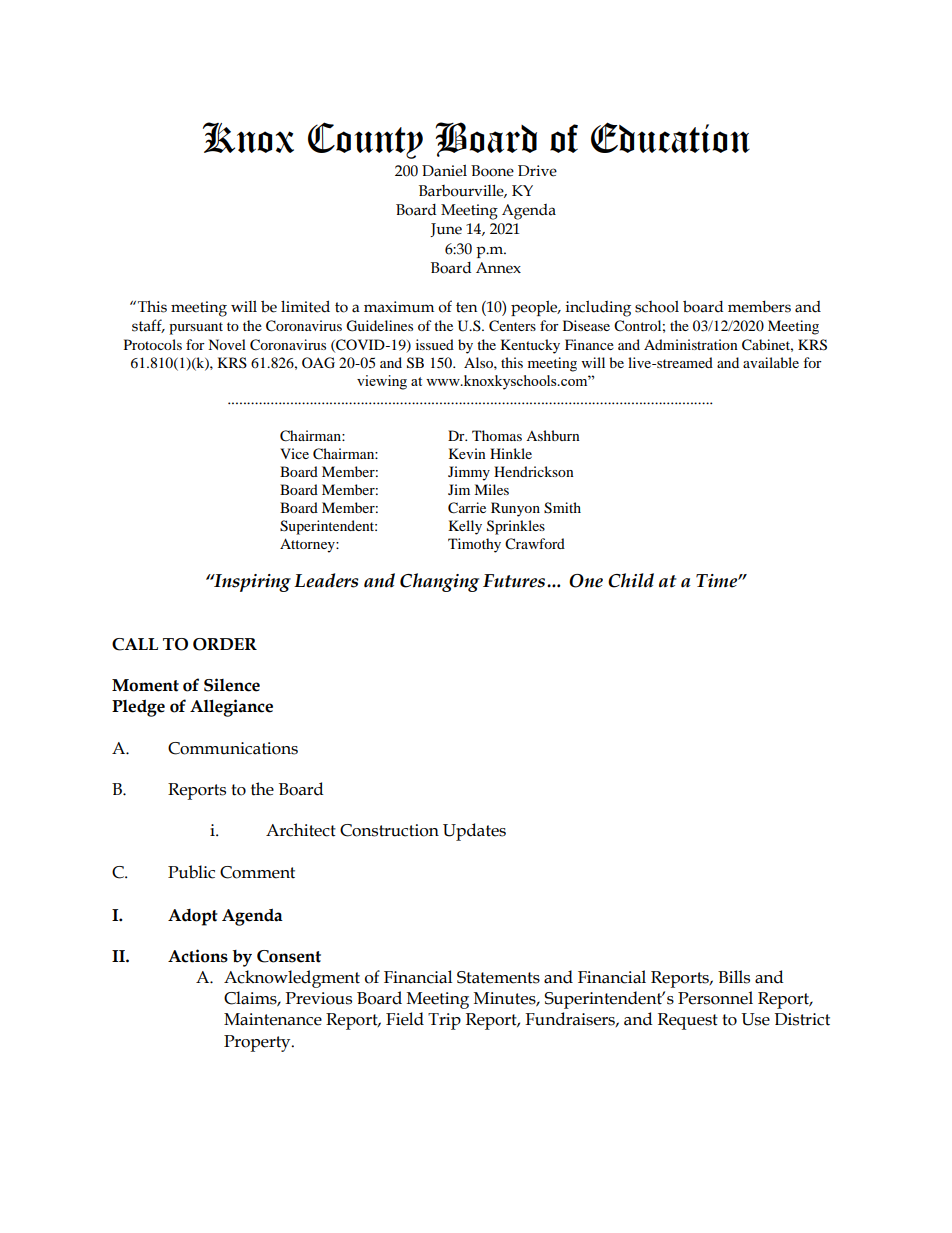 The width and height of the image is (952, 1233). I want to click on Maintenance, so click(273, 1019).
